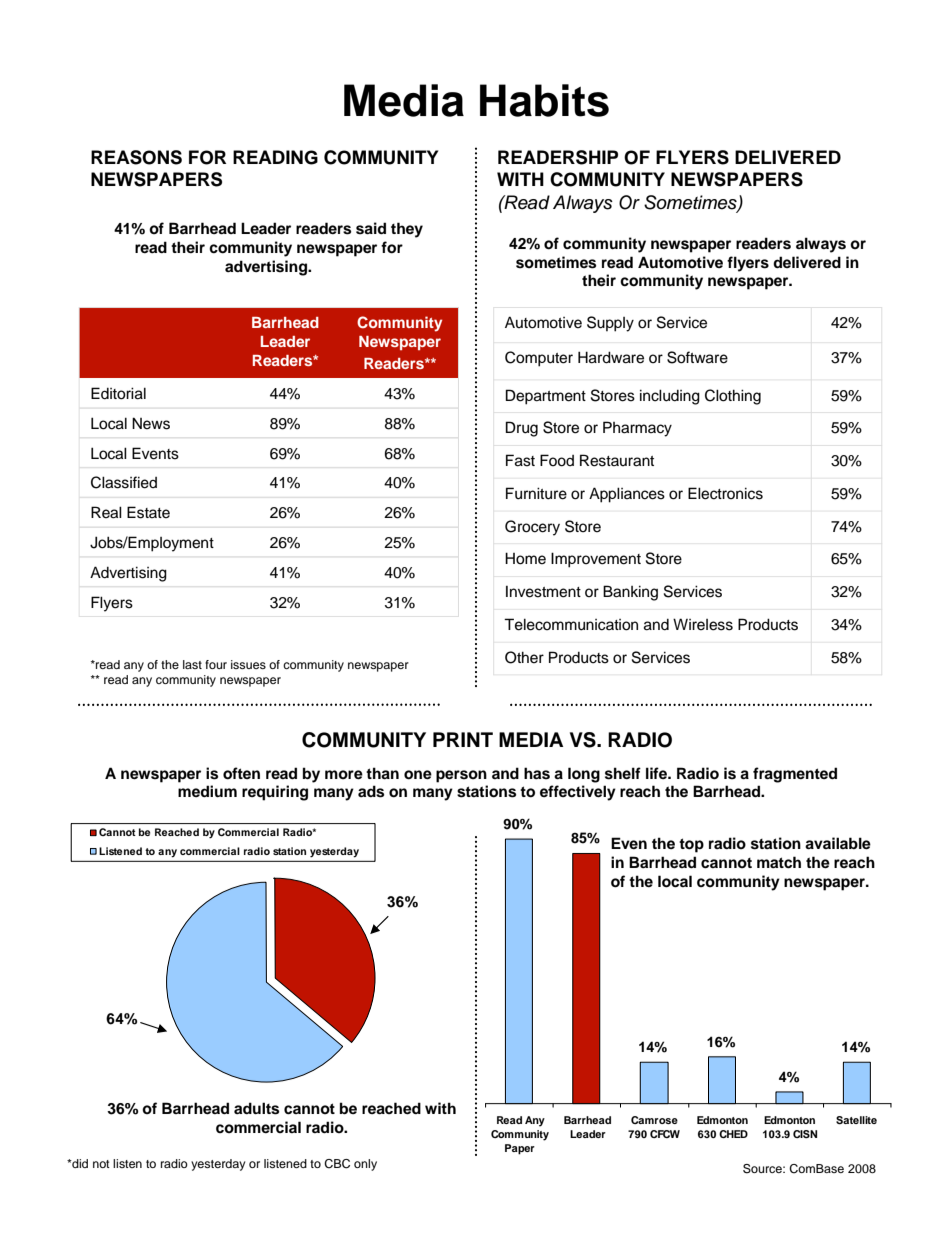 This screenshot has width=952, height=1233. I want to click on last, so click(192, 664).
